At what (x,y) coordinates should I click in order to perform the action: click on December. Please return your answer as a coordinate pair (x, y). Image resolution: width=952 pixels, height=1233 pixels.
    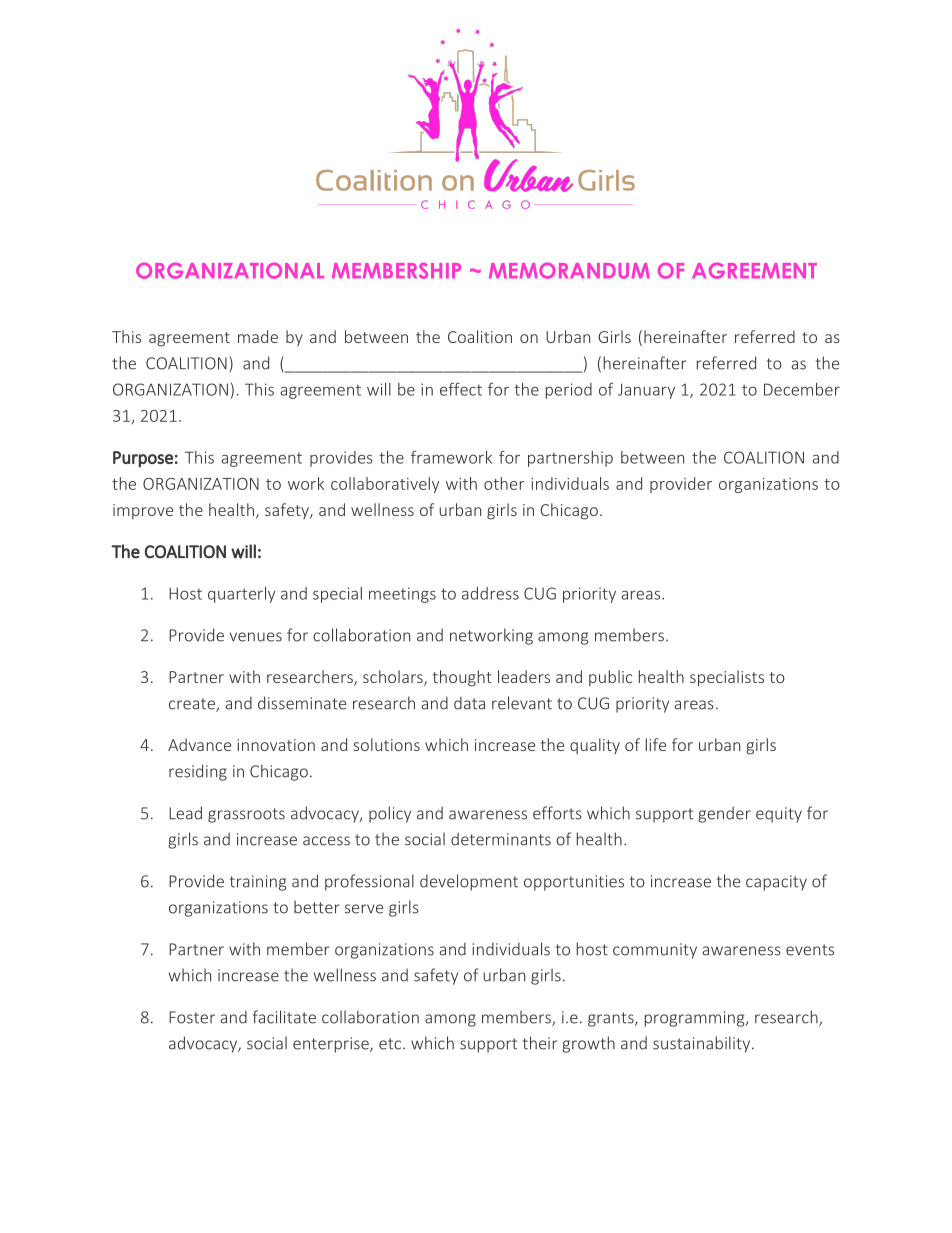
    Looking at the image, I should click on (802, 389).
